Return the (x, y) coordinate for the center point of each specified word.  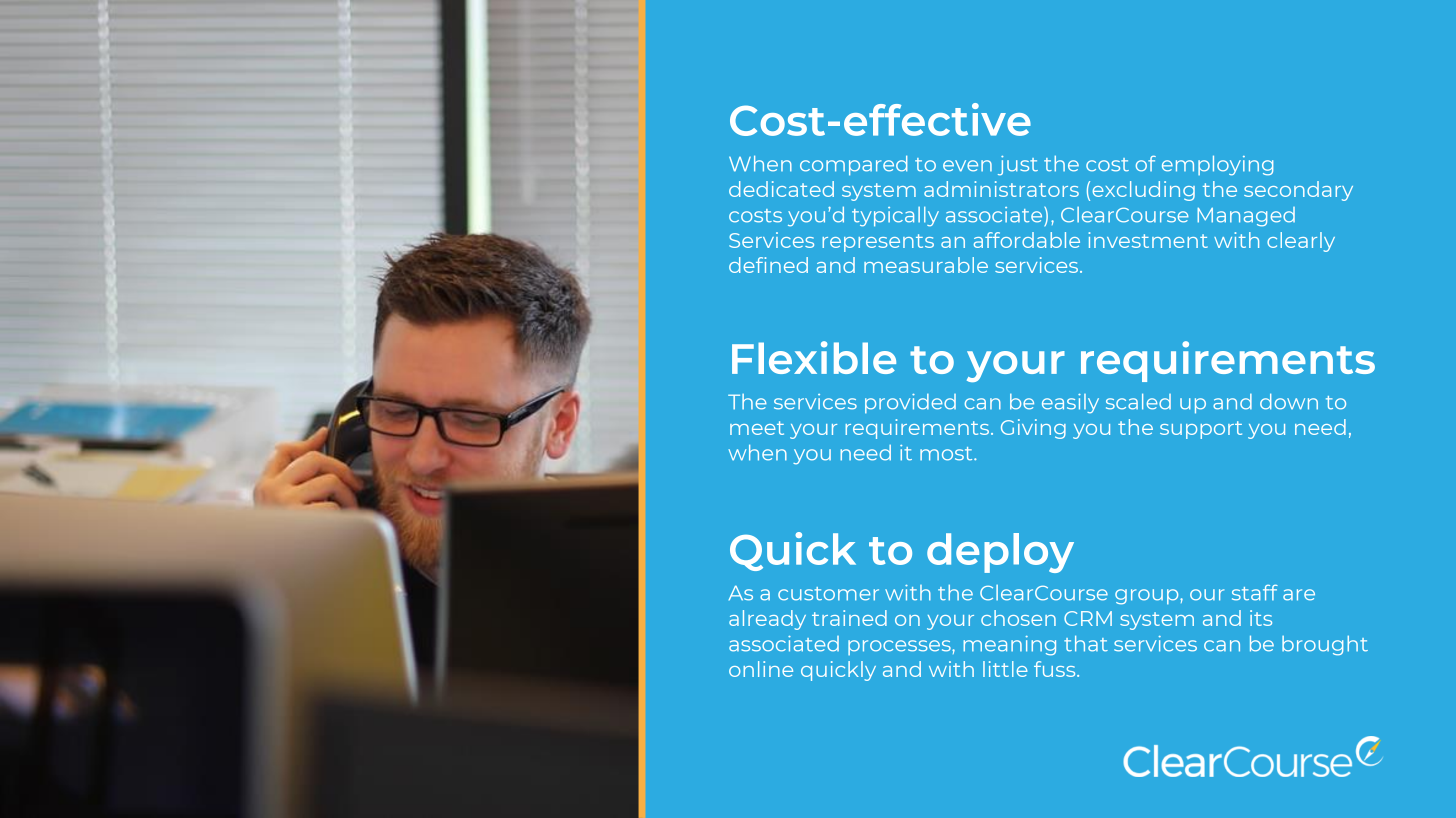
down (1289, 401)
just (1018, 166)
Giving (1033, 429)
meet (757, 428)
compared (853, 165)
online (761, 669)
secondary (1298, 191)
